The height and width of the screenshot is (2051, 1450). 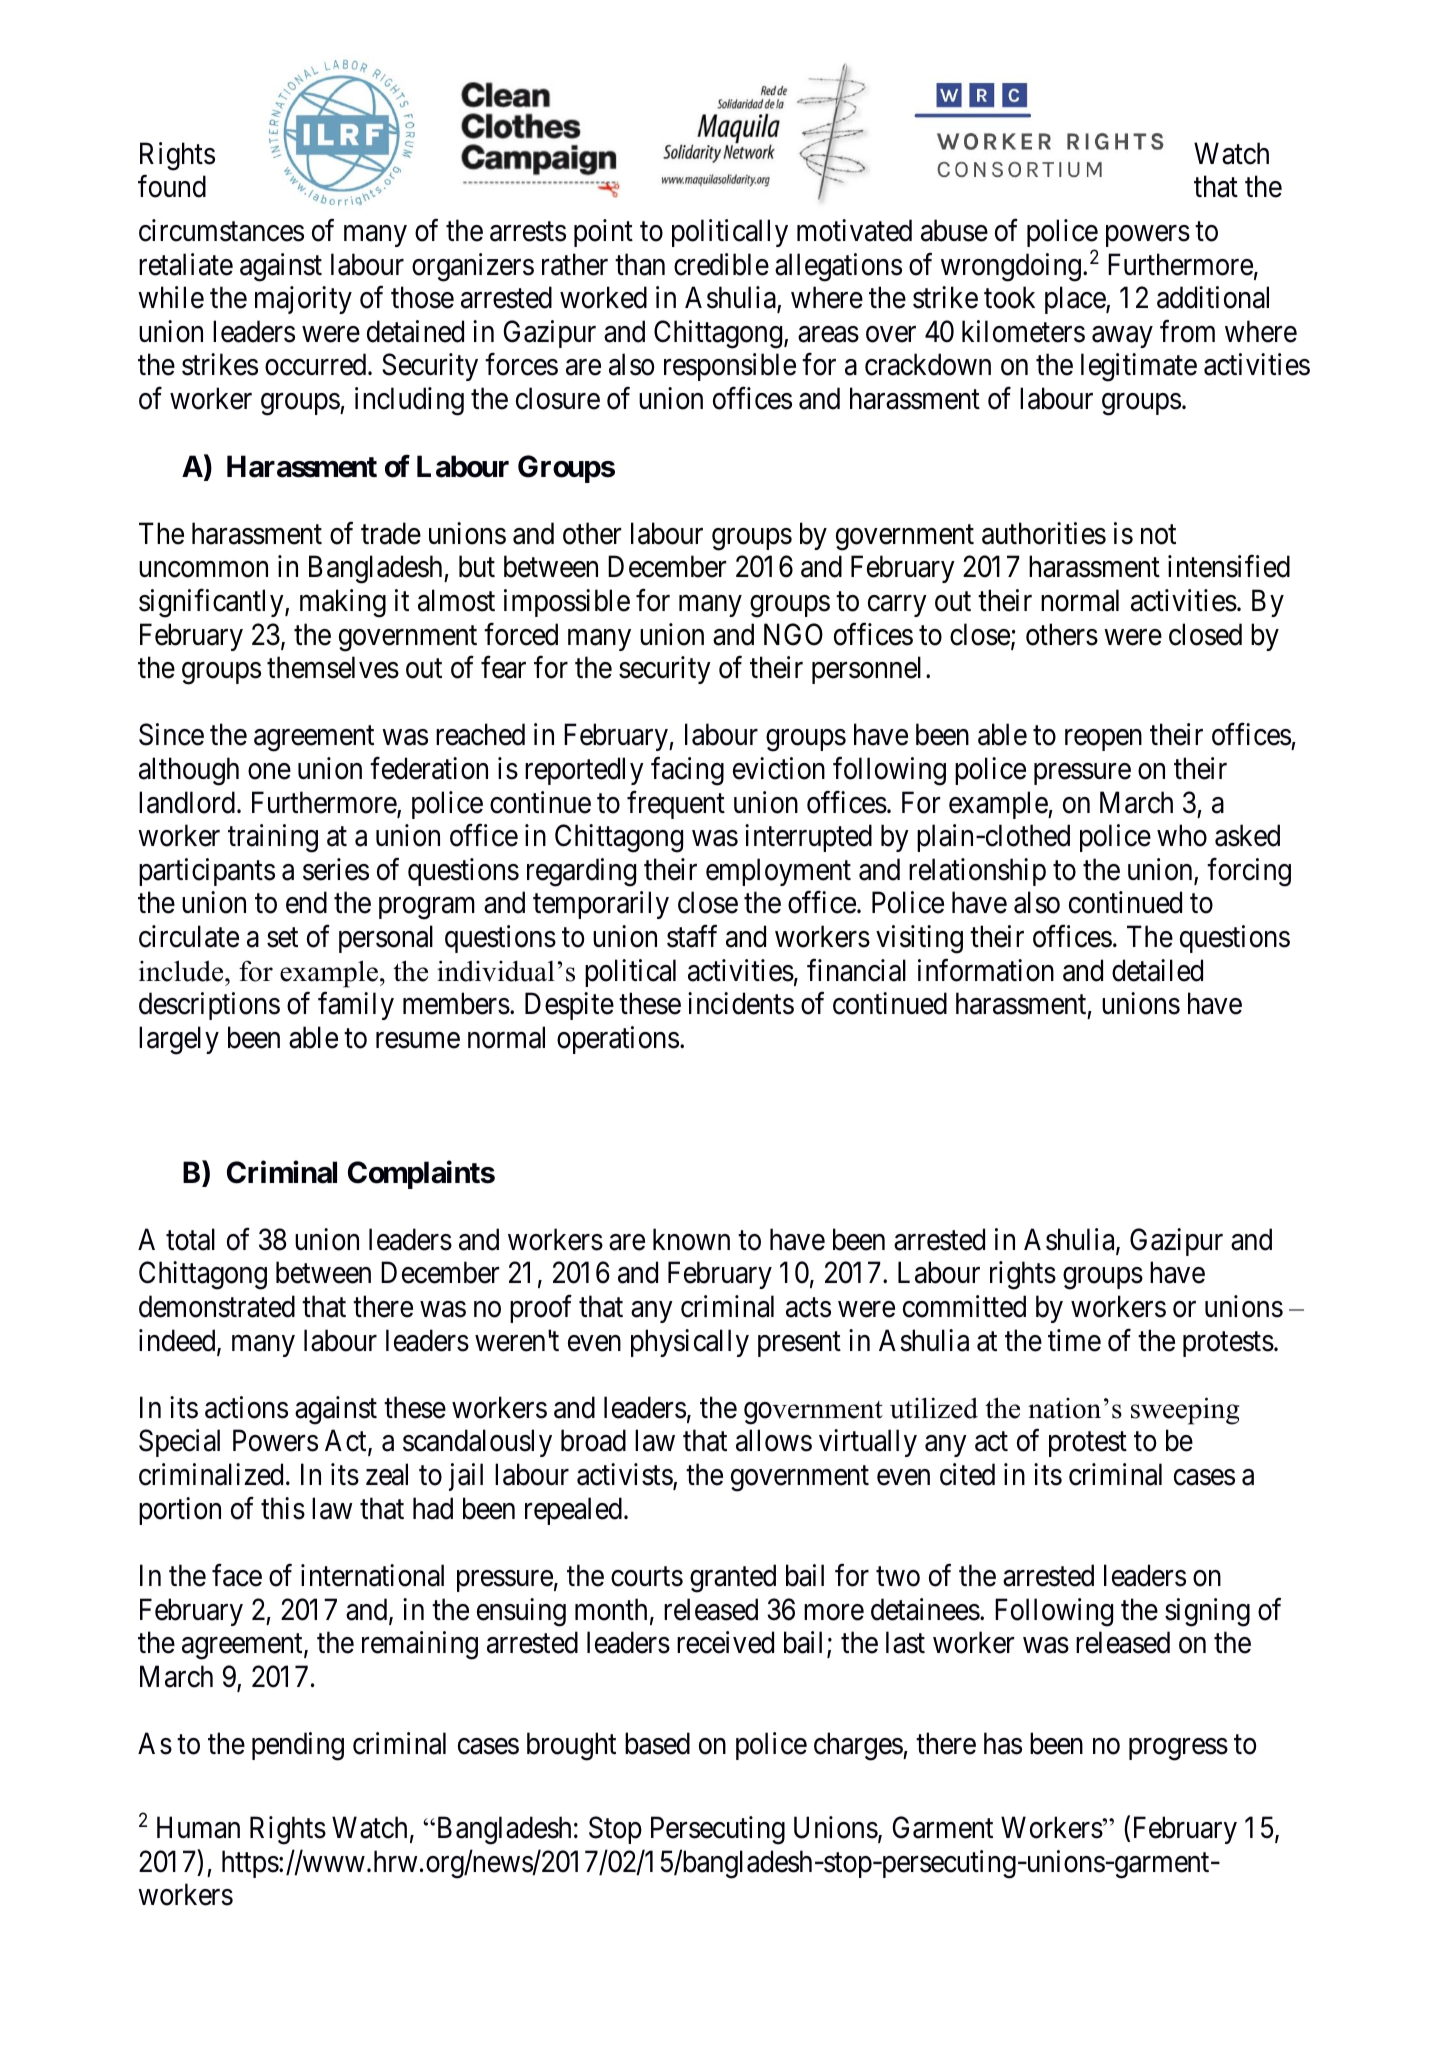 I want to click on credible, so click(x=721, y=264).
